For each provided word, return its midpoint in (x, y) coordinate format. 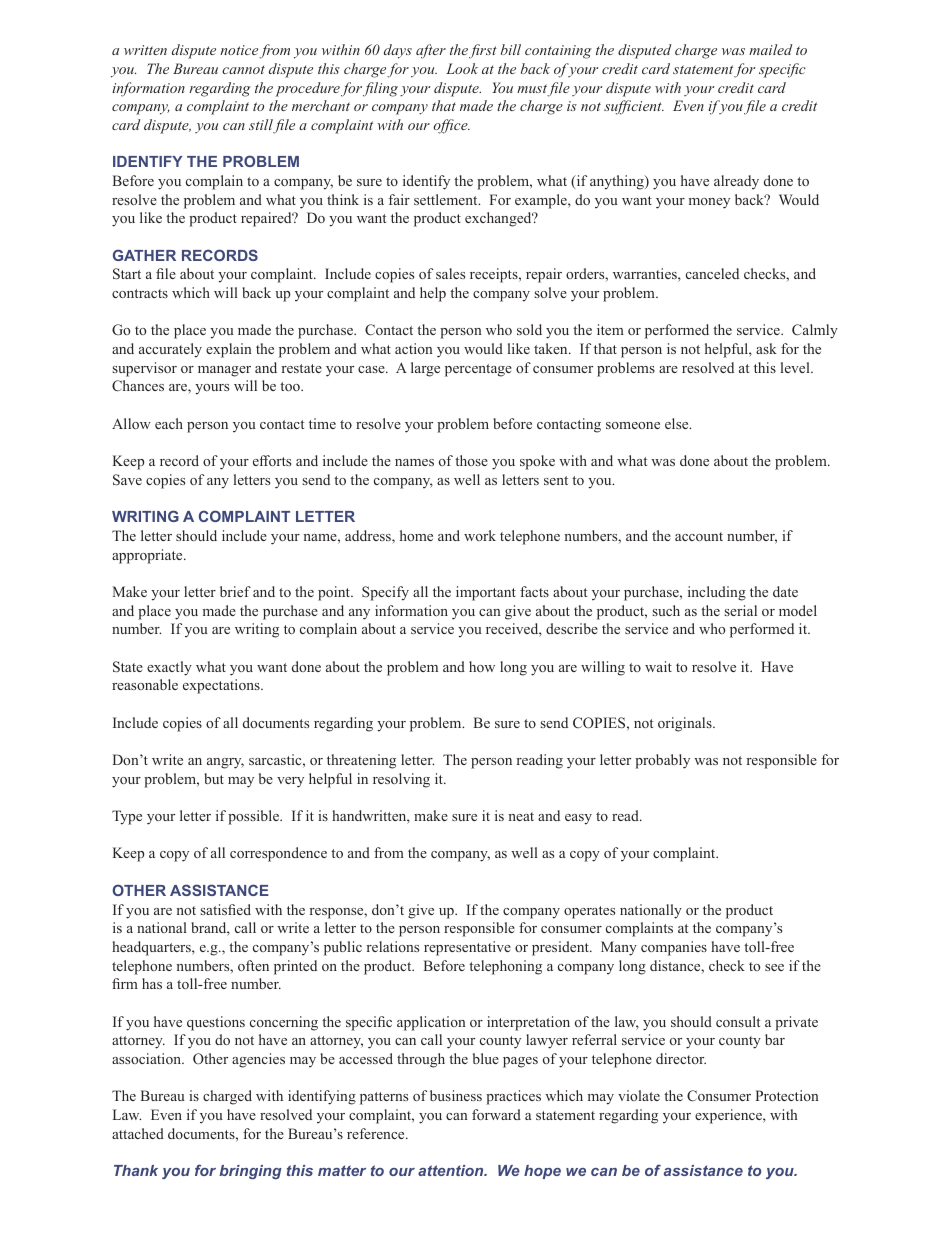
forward (496, 1114)
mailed (771, 49)
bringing (250, 1172)
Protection (787, 1095)
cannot (243, 69)
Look (462, 68)
